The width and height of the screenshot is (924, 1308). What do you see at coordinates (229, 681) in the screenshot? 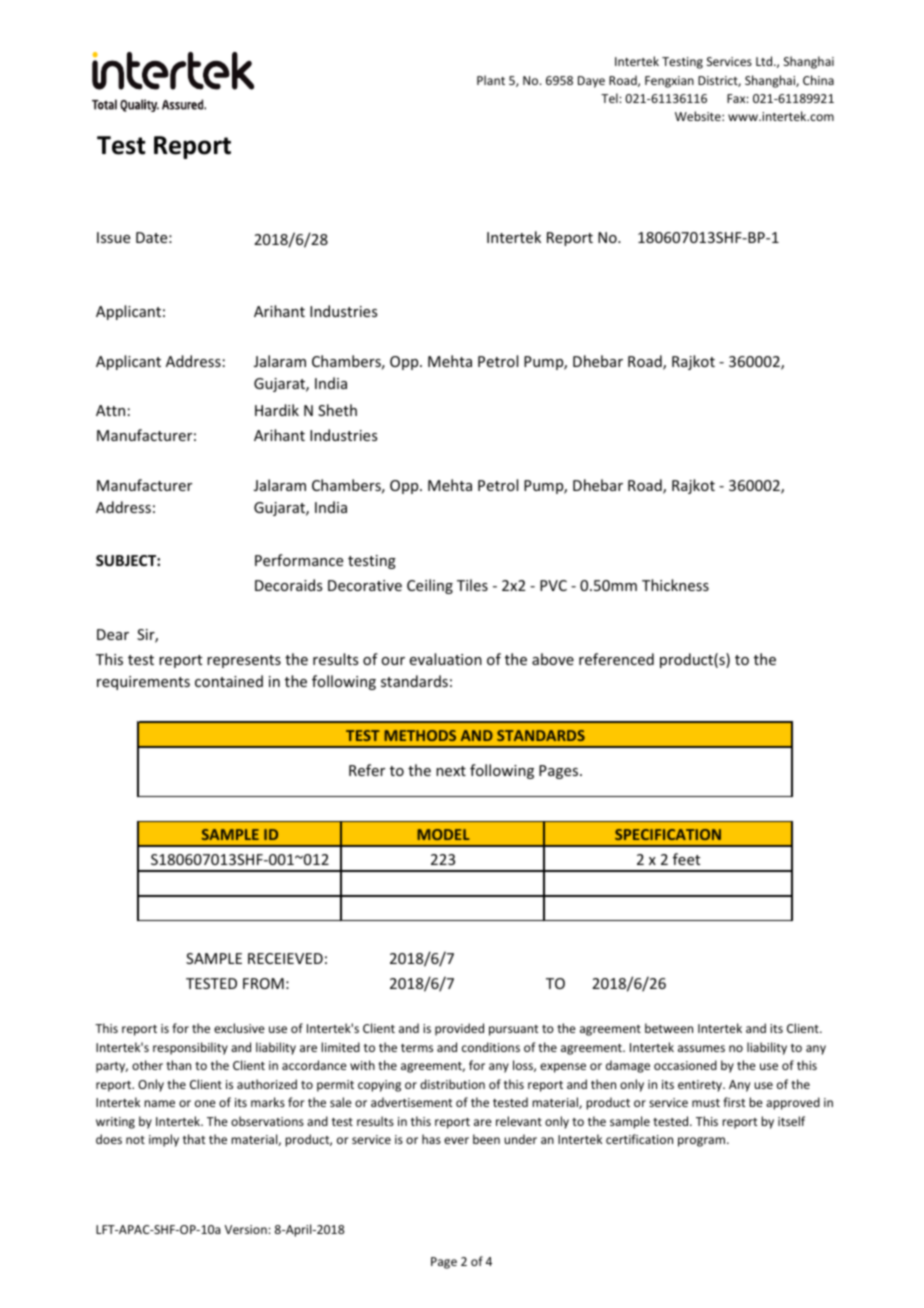
I see `contained` at bounding box center [229, 681].
